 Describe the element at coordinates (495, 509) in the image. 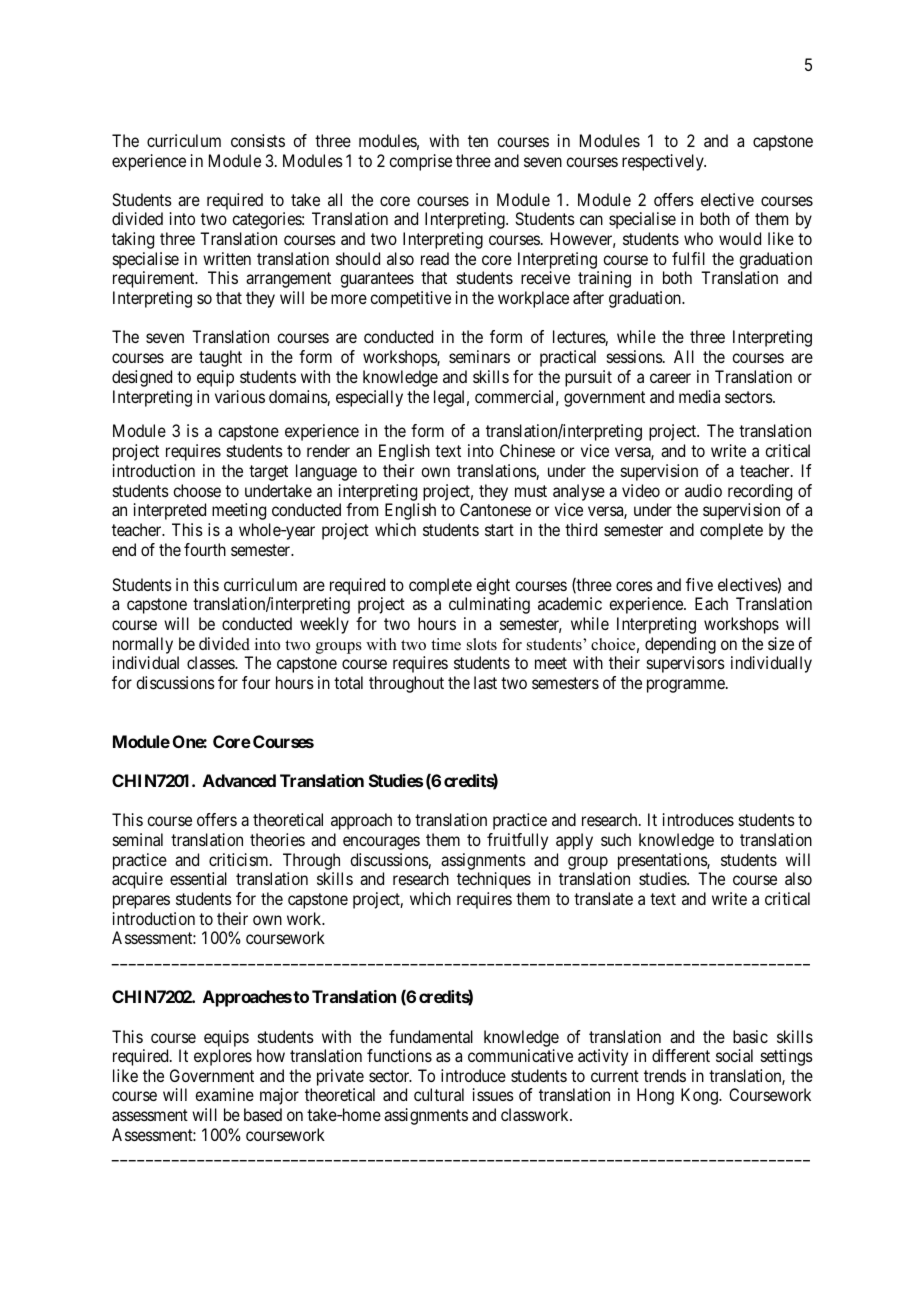

I see `Cantonese` at that location.
